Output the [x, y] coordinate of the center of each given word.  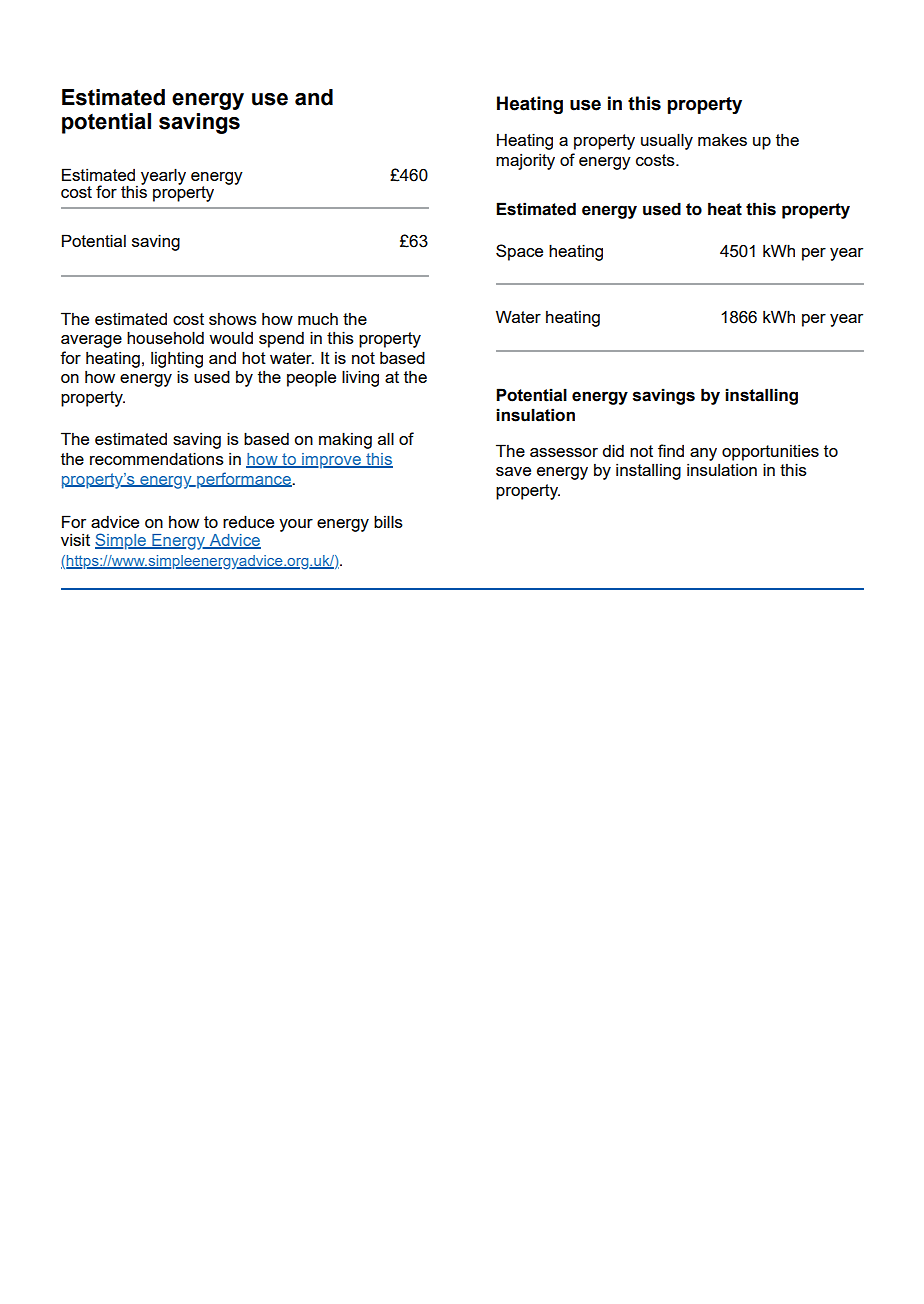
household [165, 337]
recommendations [157, 458]
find [671, 450]
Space [519, 252]
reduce [248, 521]
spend [281, 340]
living [360, 378]
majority [525, 162]
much [318, 319]
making [345, 440]
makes [722, 140]
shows [233, 319]
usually [667, 141]
